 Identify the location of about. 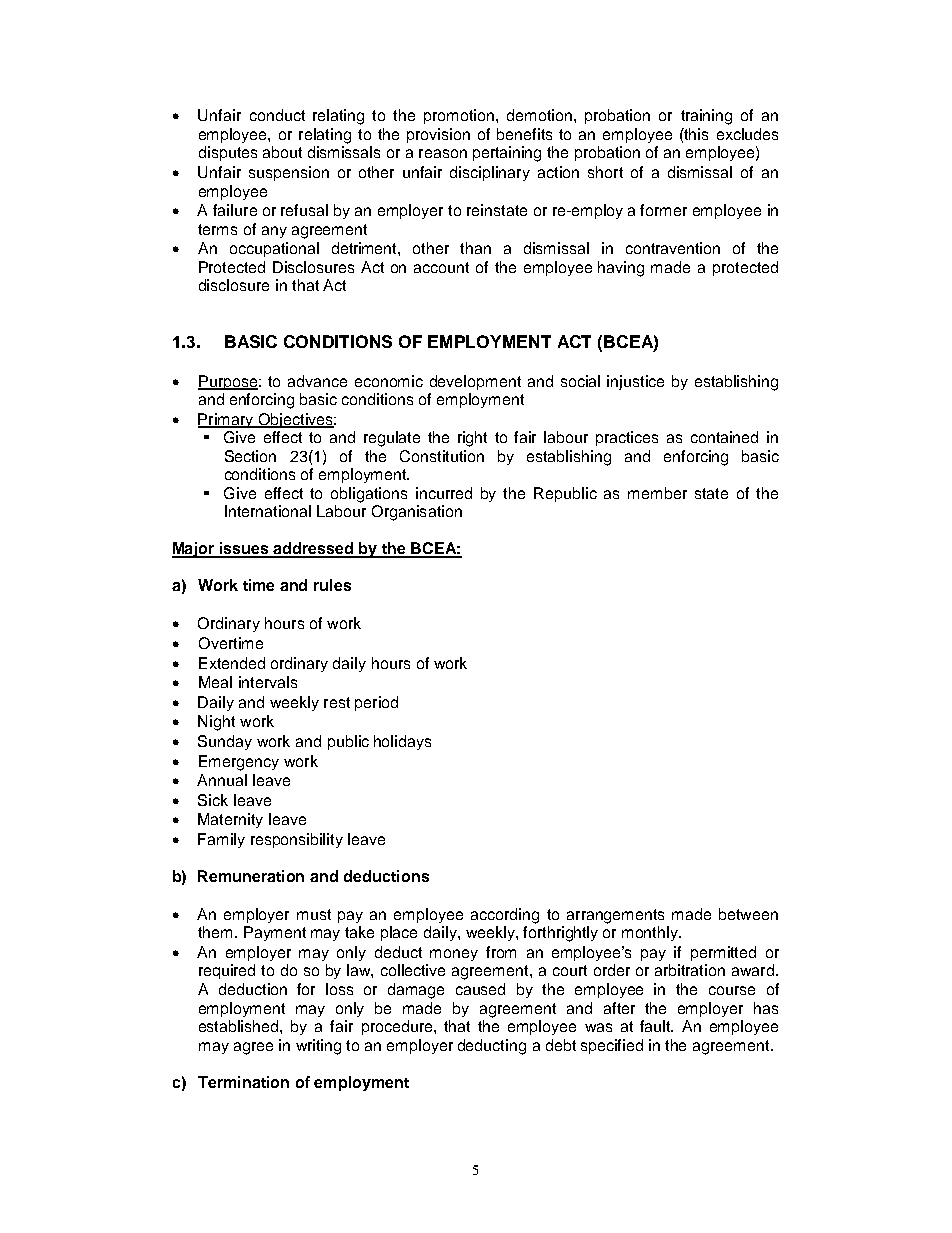
(282, 152).
